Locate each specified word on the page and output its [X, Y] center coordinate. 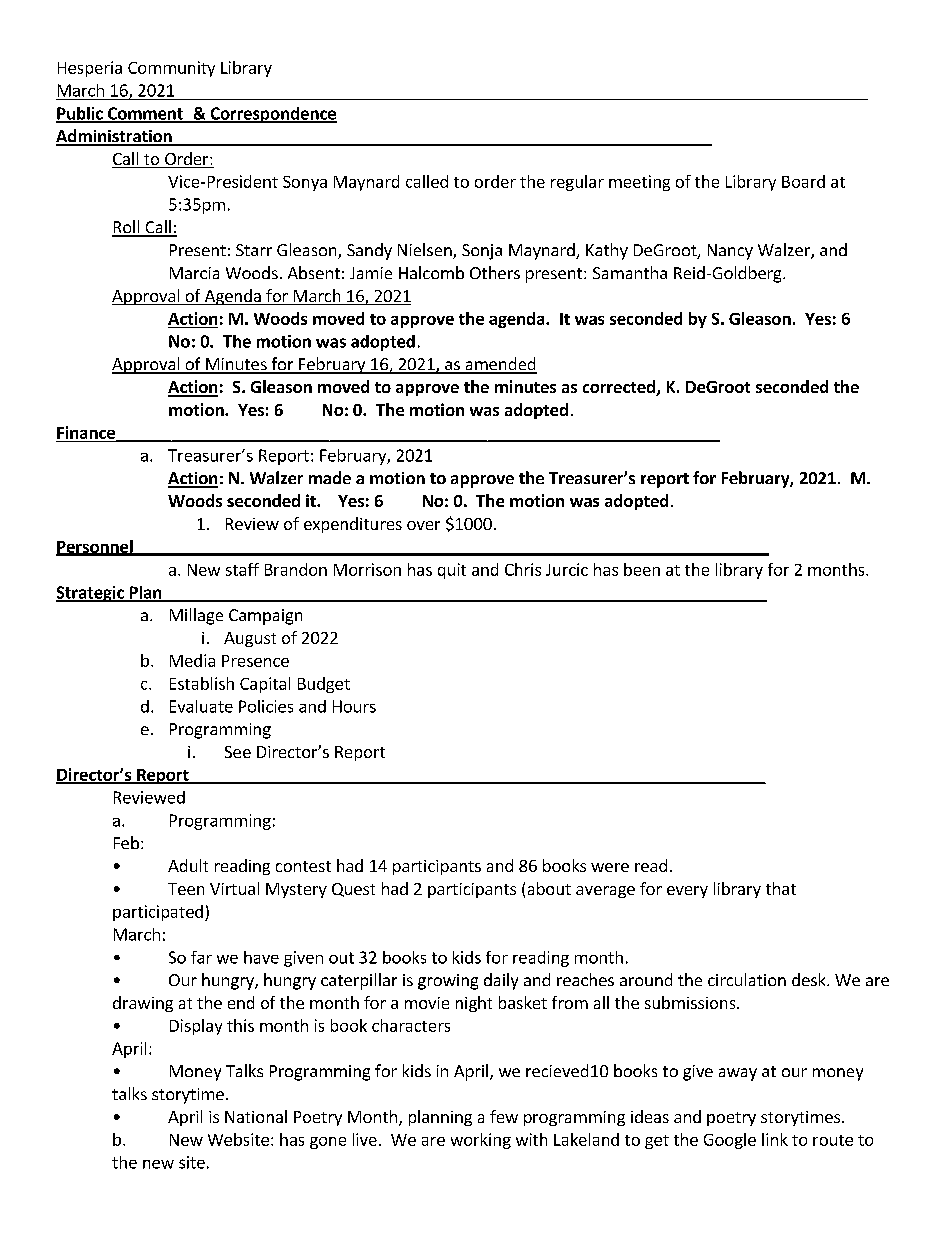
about [549, 888]
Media [192, 660]
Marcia [194, 273]
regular [577, 183]
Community [171, 69]
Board [803, 181]
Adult [188, 865]
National [256, 1116]
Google [730, 1141]
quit [452, 571]
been [642, 569]
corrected [620, 388]
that [781, 888]
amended [500, 365]
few [504, 1116]
